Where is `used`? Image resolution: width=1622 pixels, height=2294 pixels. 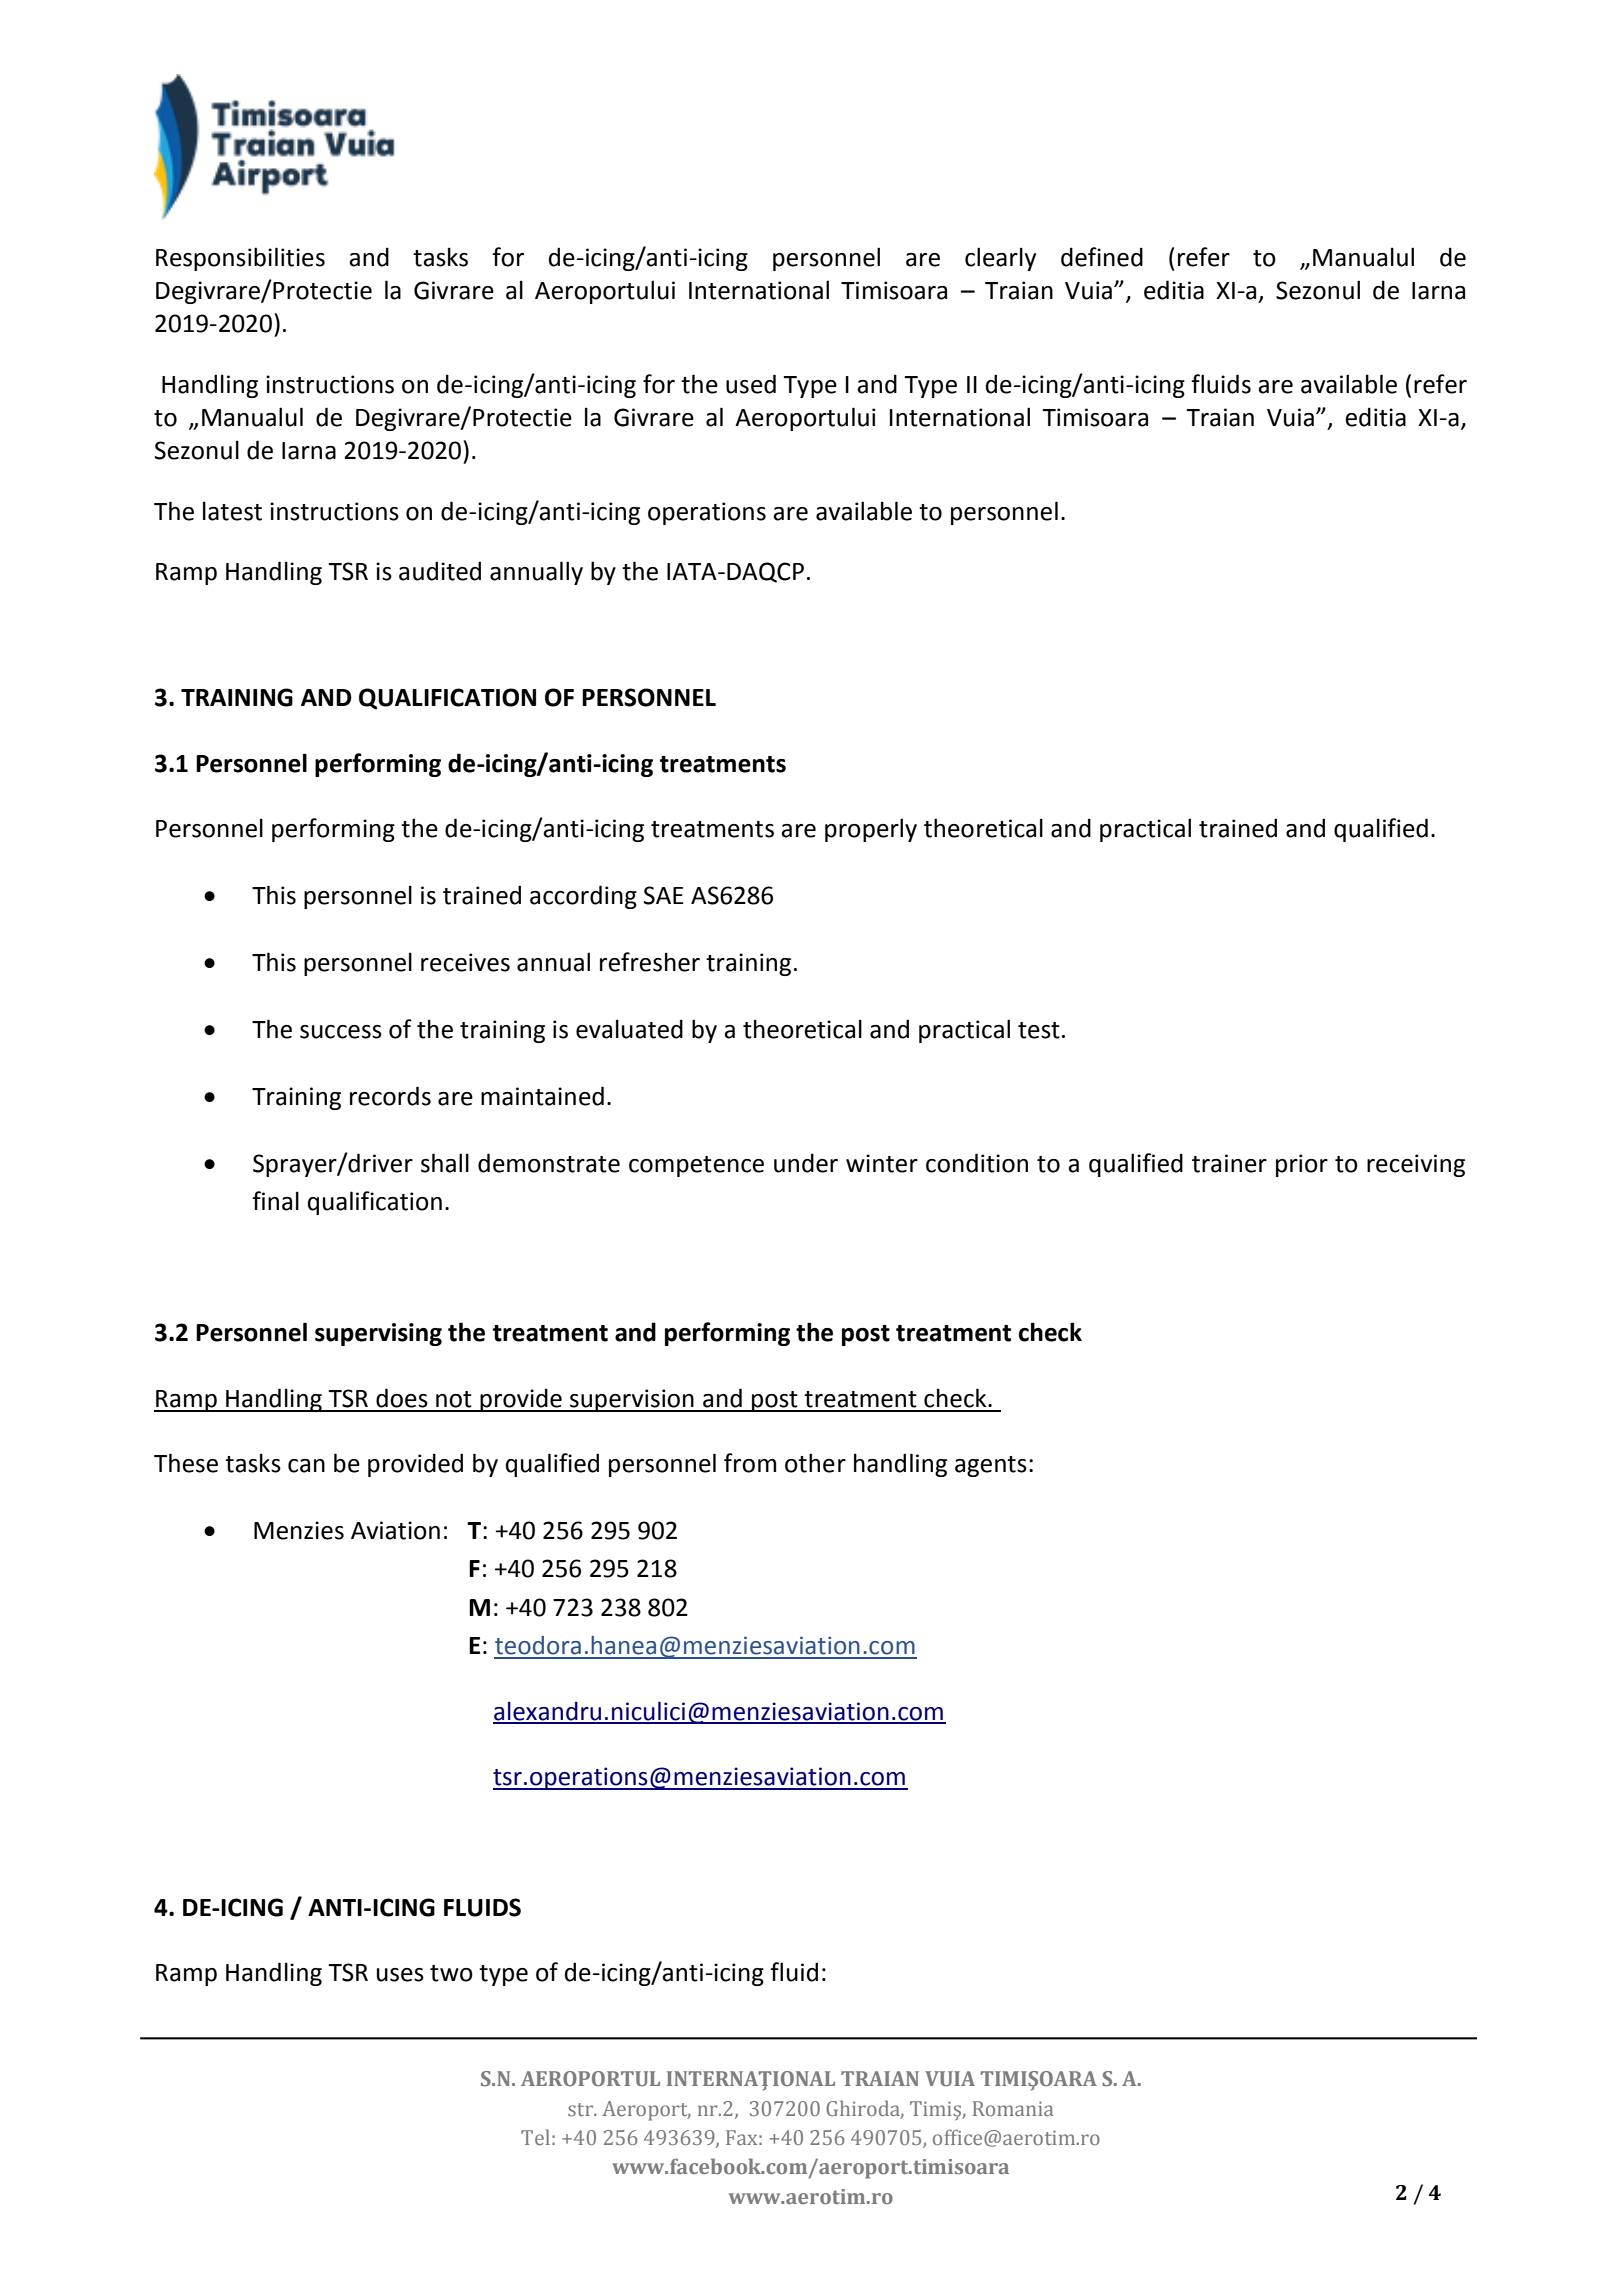 used is located at coordinates (751, 384).
